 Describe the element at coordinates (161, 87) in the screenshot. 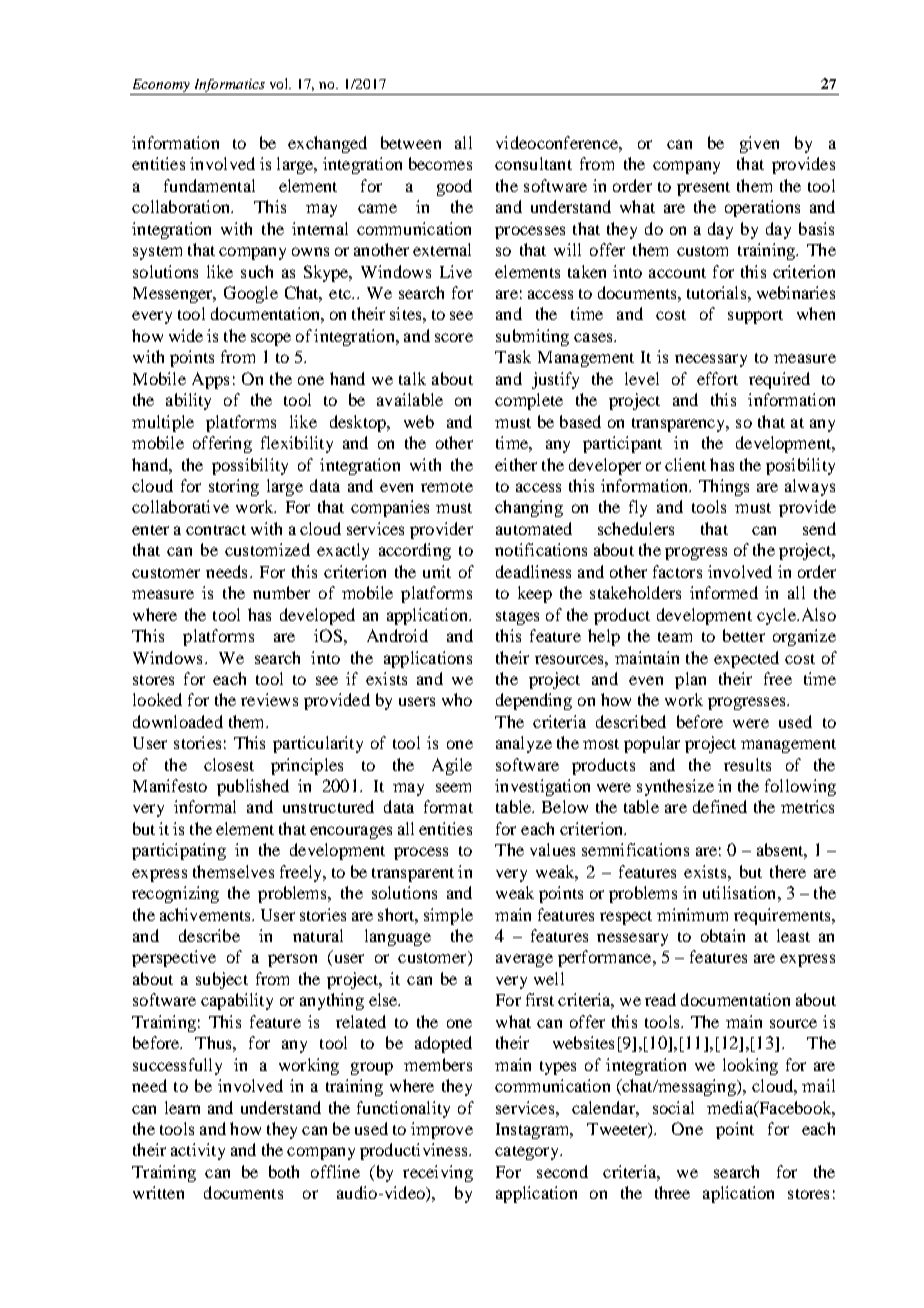

I see `Economy` at that location.
